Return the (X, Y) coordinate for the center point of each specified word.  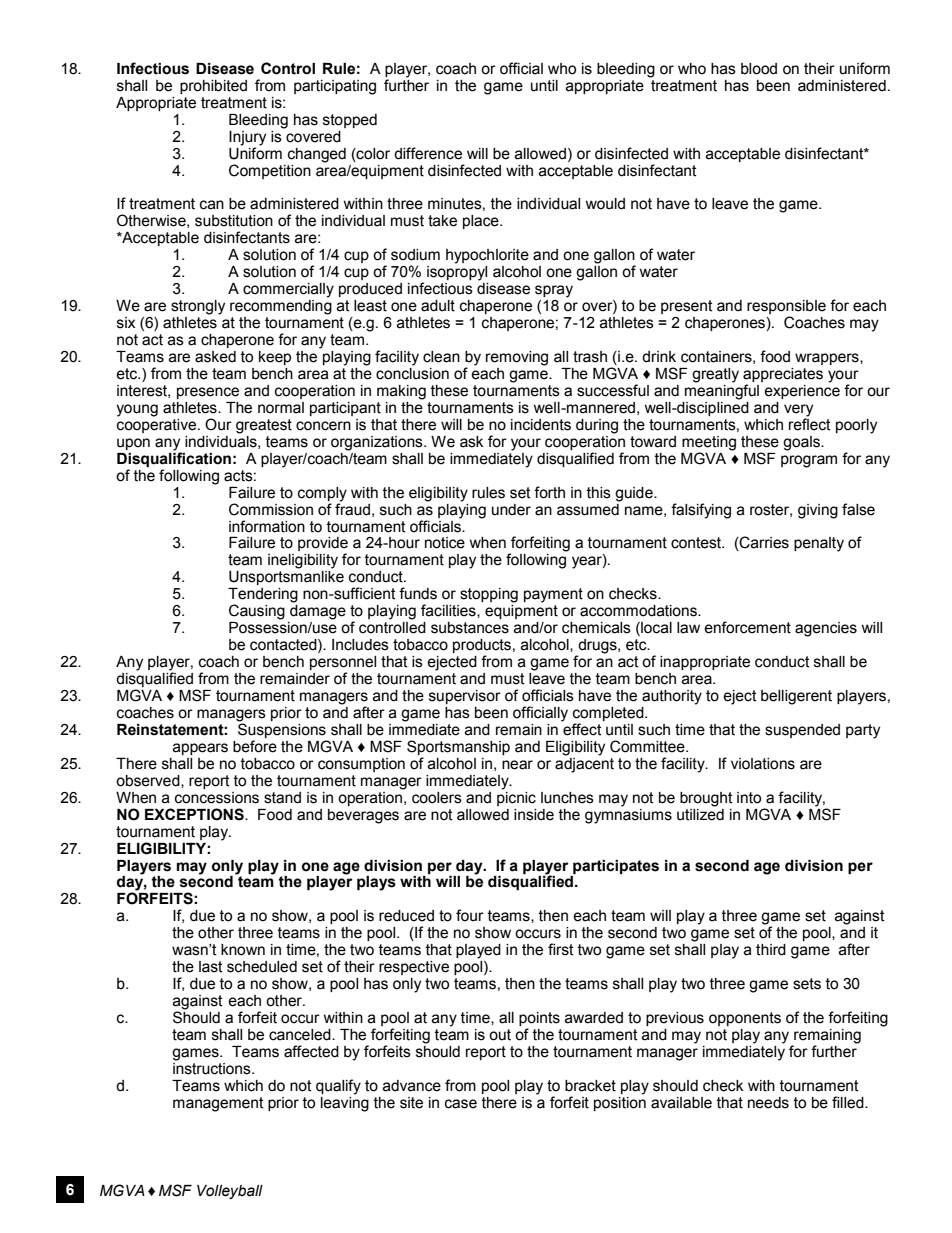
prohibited (213, 87)
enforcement (747, 627)
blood (759, 69)
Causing (257, 612)
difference (428, 153)
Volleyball (230, 1192)
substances (470, 628)
